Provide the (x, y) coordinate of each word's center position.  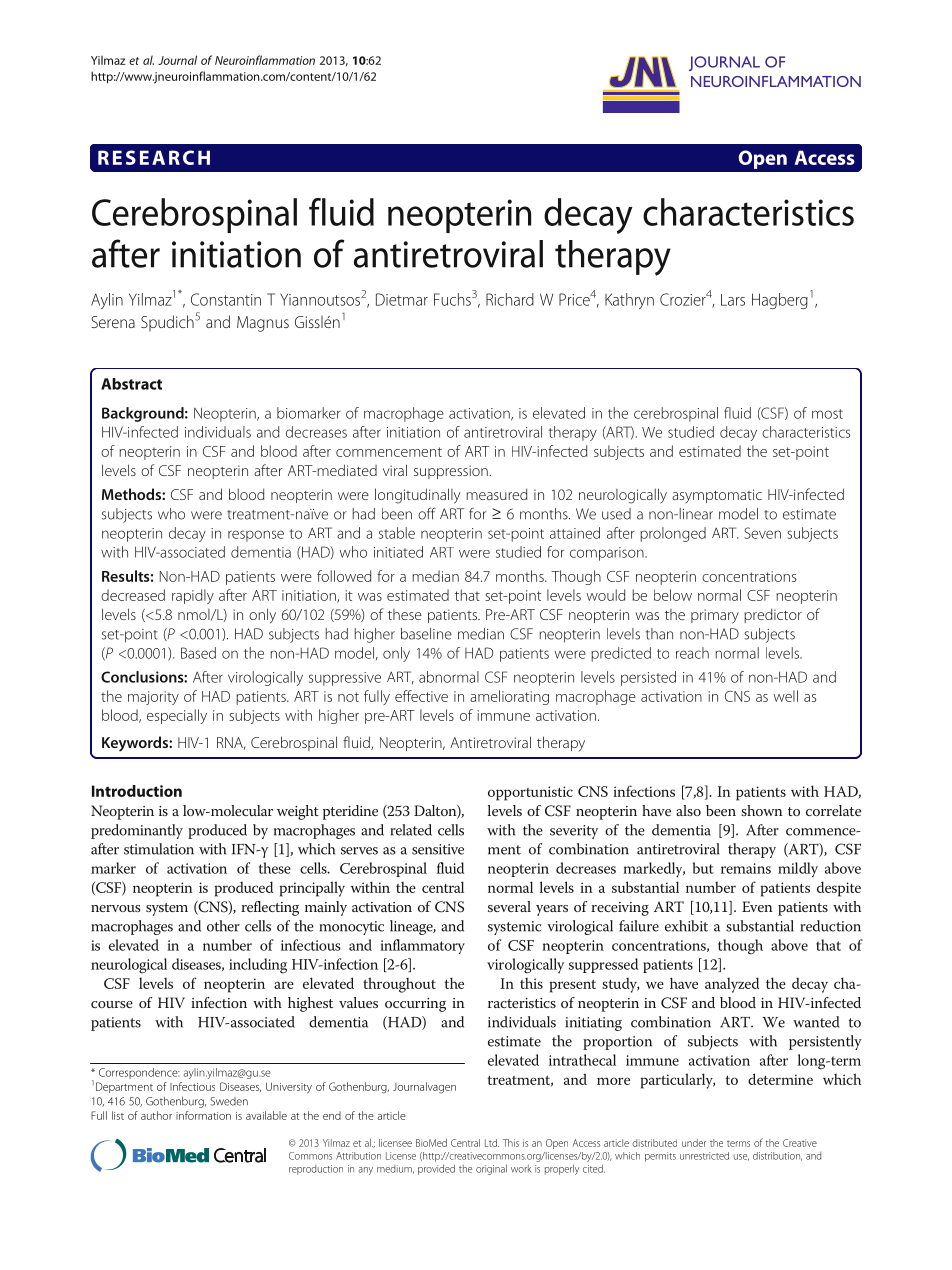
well (785, 696)
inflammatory (422, 946)
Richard (510, 299)
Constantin (226, 299)
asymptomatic (717, 496)
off (427, 513)
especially (177, 716)
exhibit (686, 926)
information (203, 1115)
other (223, 926)
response (256, 536)
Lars (733, 300)
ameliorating (509, 697)
